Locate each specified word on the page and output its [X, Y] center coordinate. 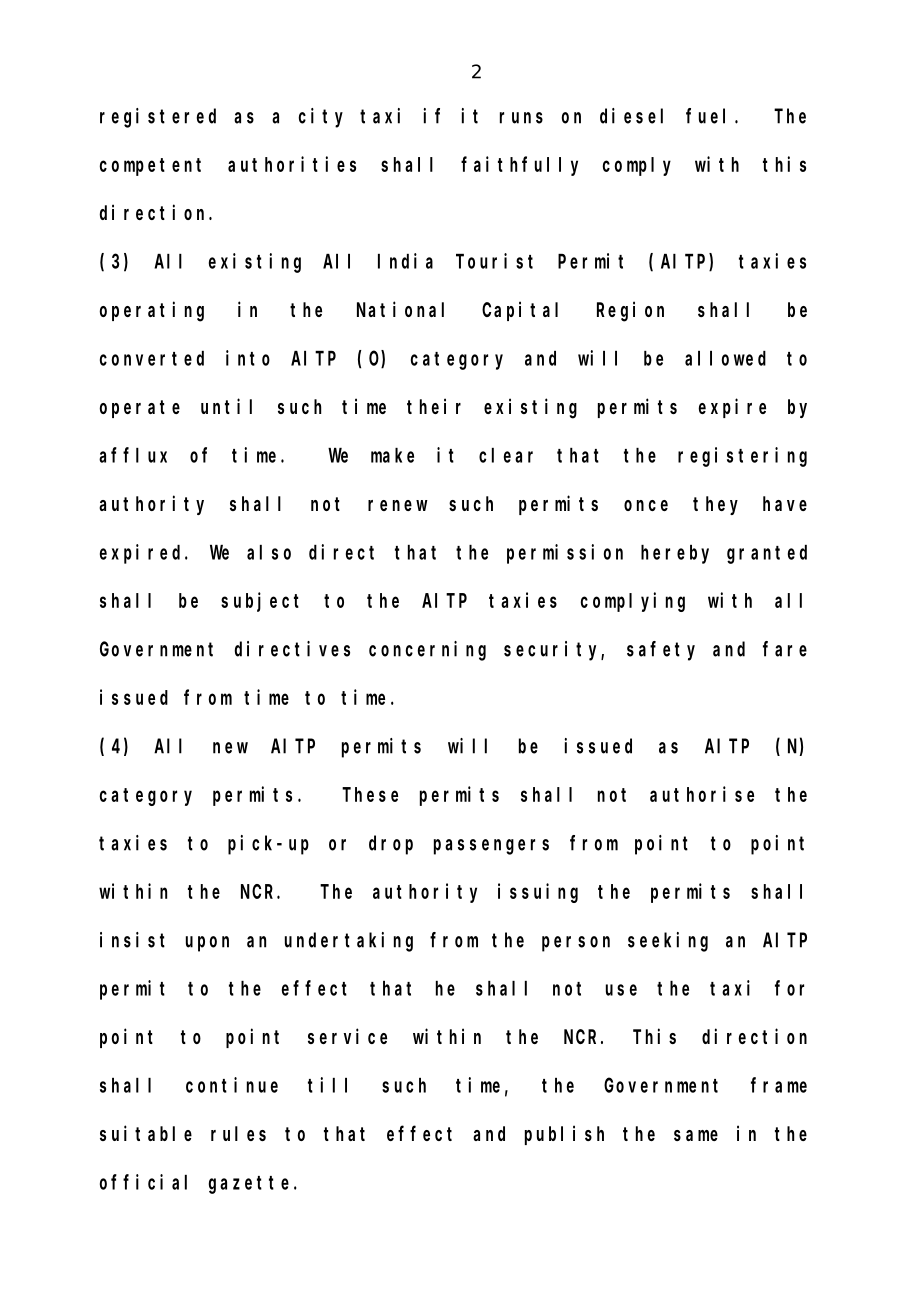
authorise [702, 794]
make [392, 455]
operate [139, 409]
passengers [491, 847]
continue [232, 1085]
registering [742, 457]
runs [521, 118]
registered [158, 118]
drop [391, 845]
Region [630, 311]
